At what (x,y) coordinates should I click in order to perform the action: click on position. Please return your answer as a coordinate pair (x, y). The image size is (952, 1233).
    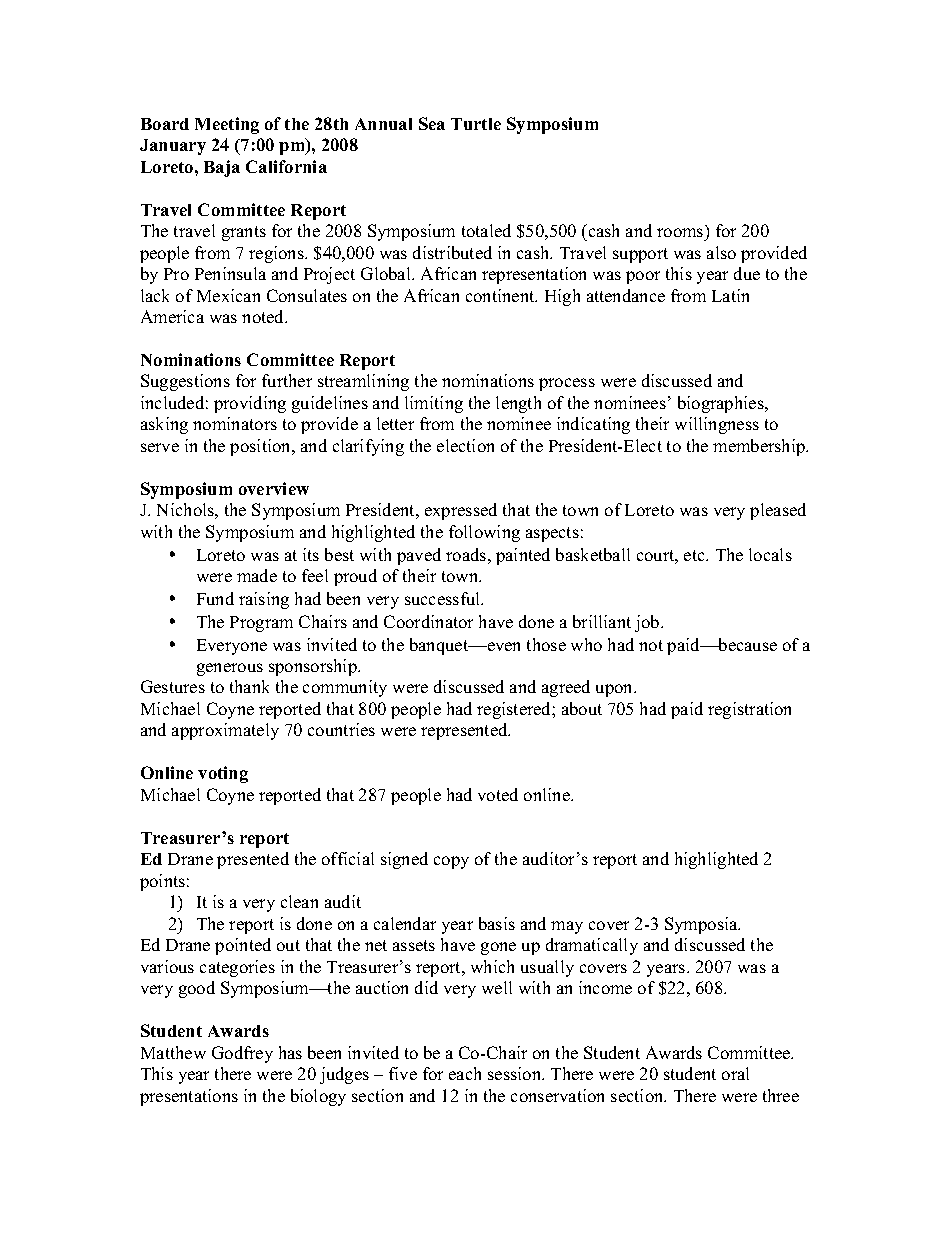
    Looking at the image, I should click on (261, 447).
